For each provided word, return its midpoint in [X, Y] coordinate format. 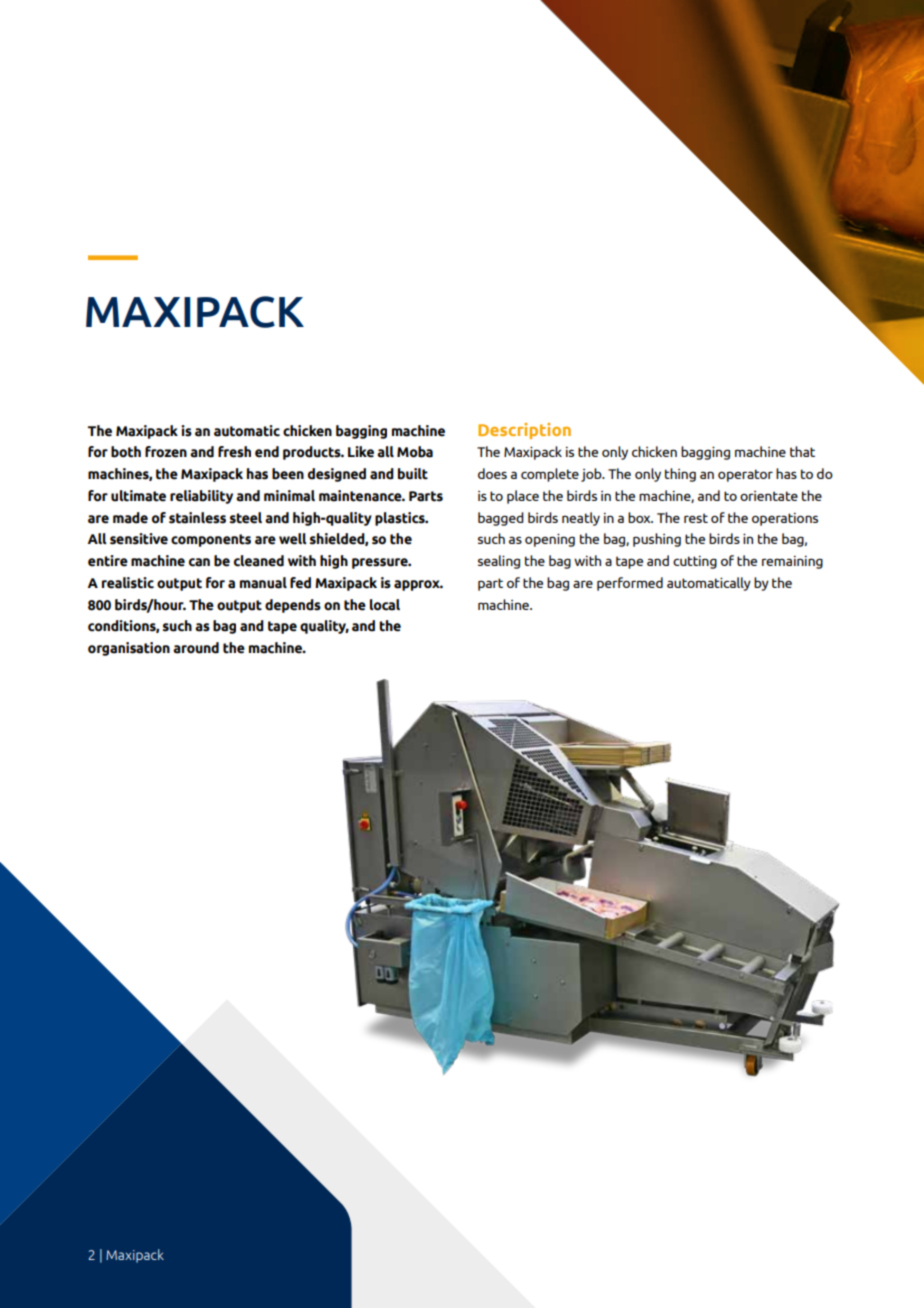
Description [524, 431]
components [211, 540]
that [802, 451]
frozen [166, 452]
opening [550, 540]
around [196, 648]
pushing [657, 540]
